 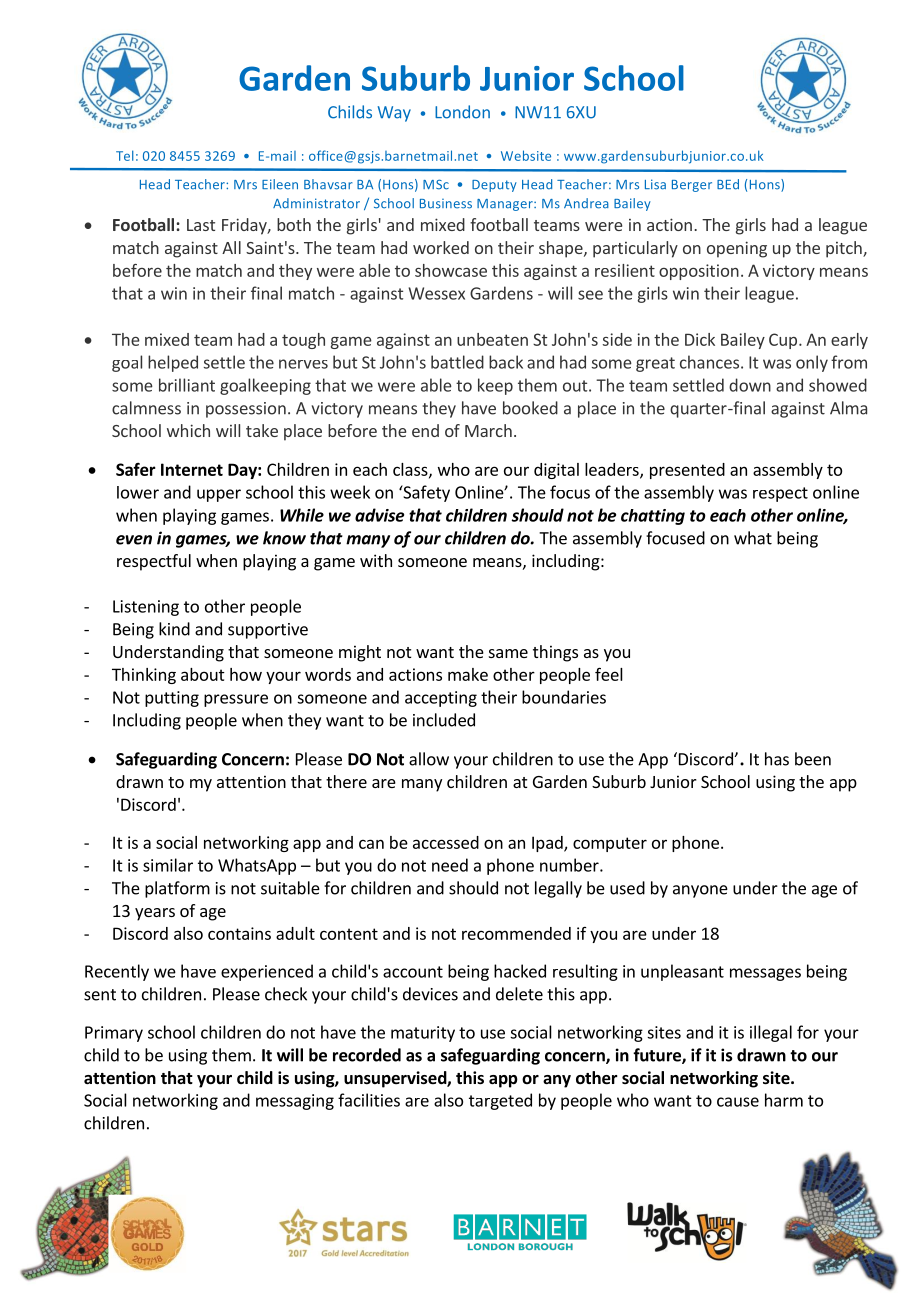 I want to click on chatting, so click(x=653, y=517).
